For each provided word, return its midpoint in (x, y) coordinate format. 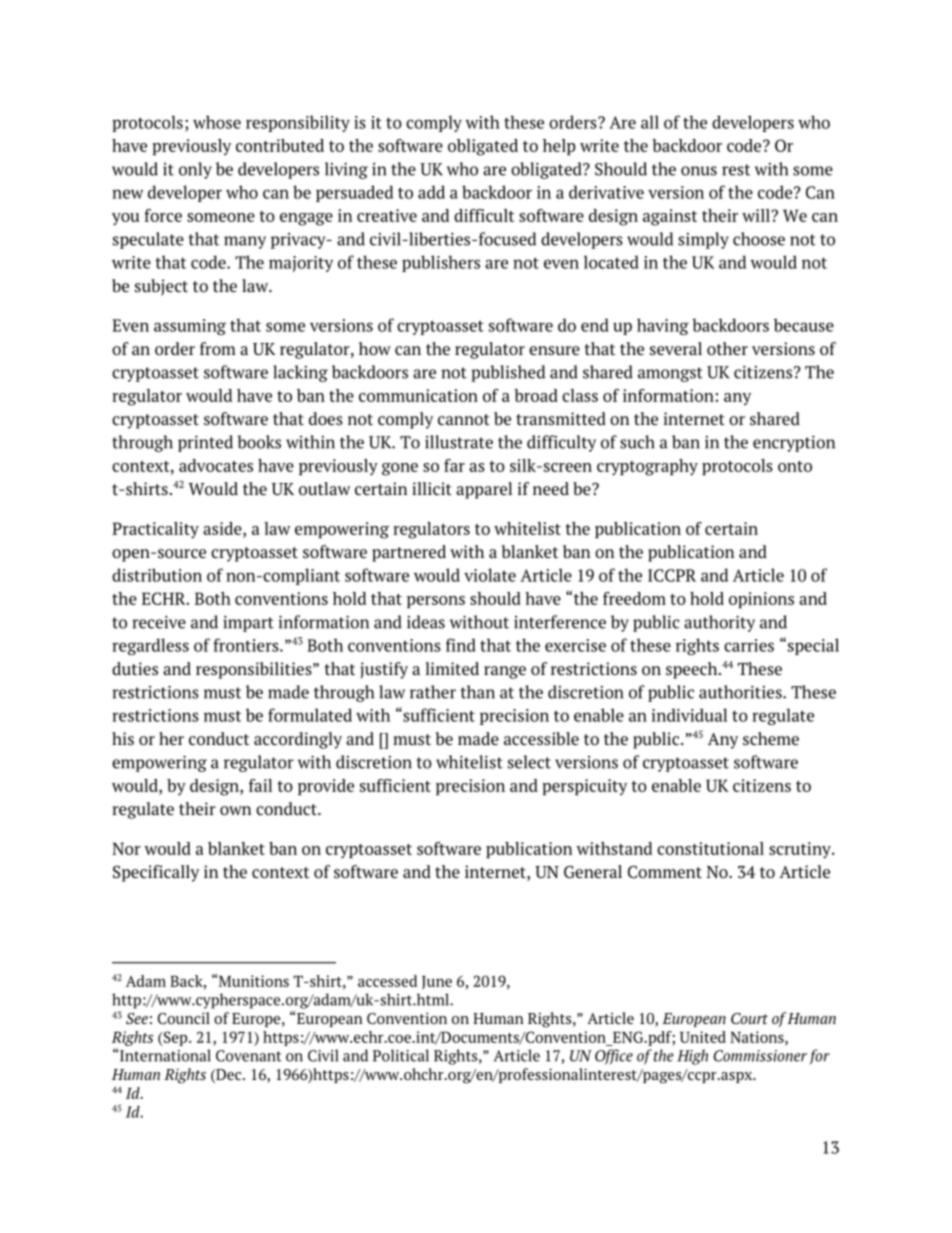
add (431, 192)
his (123, 738)
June (437, 982)
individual (689, 715)
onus (699, 171)
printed (205, 443)
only (195, 170)
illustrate (459, 442)
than (477, 692)
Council (184, 1018)
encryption (794, 444)
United (703, 1037)
